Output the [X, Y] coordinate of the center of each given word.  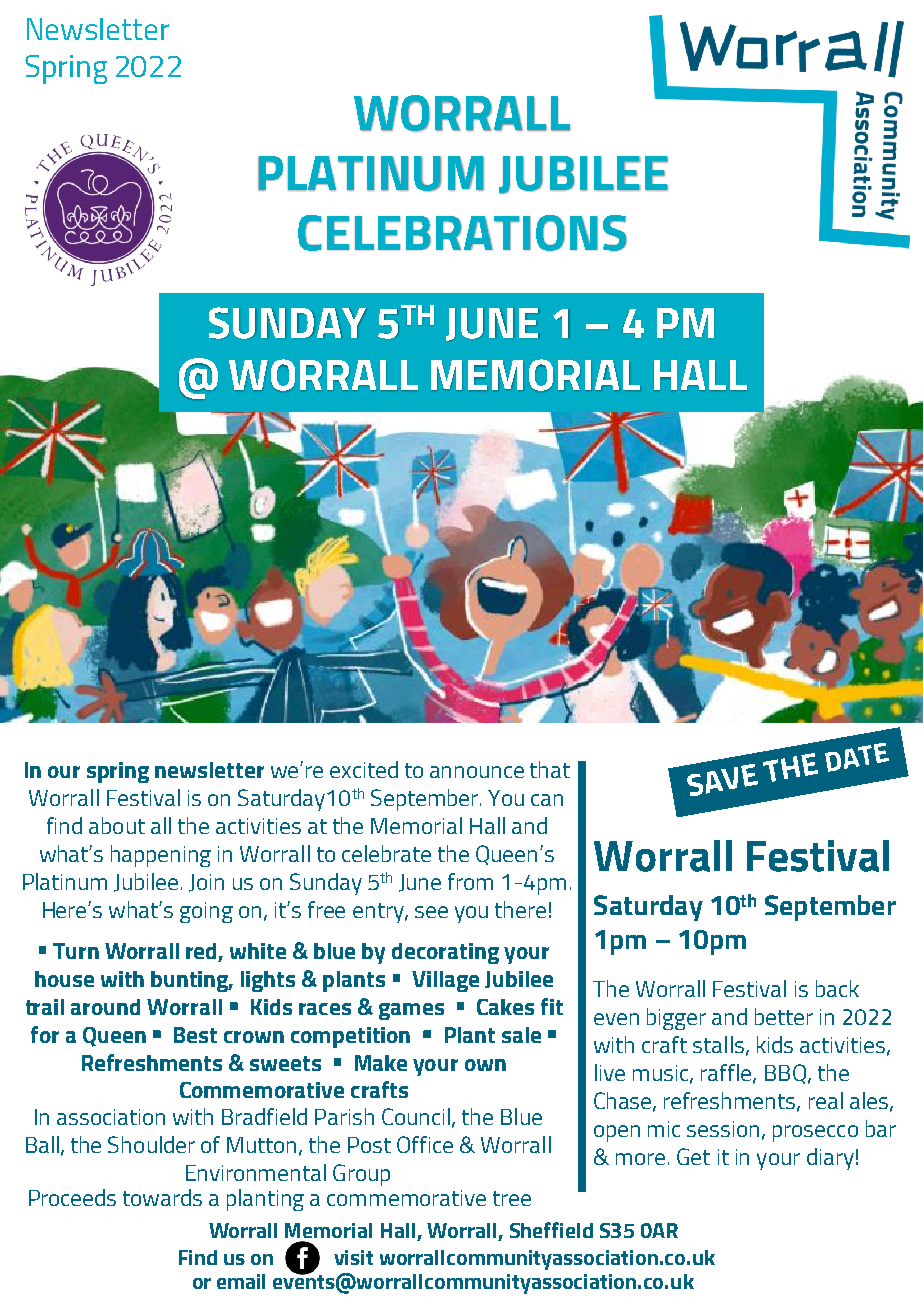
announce [477, 772]
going [206, 912]
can [547, 800]
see [431, 912]
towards [162, 1197]
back [837, 988]
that [550, 769]
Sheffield [551, 1230]
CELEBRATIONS [462, 233]
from [470, 881]
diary [830, 1159]
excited [364, 769]
